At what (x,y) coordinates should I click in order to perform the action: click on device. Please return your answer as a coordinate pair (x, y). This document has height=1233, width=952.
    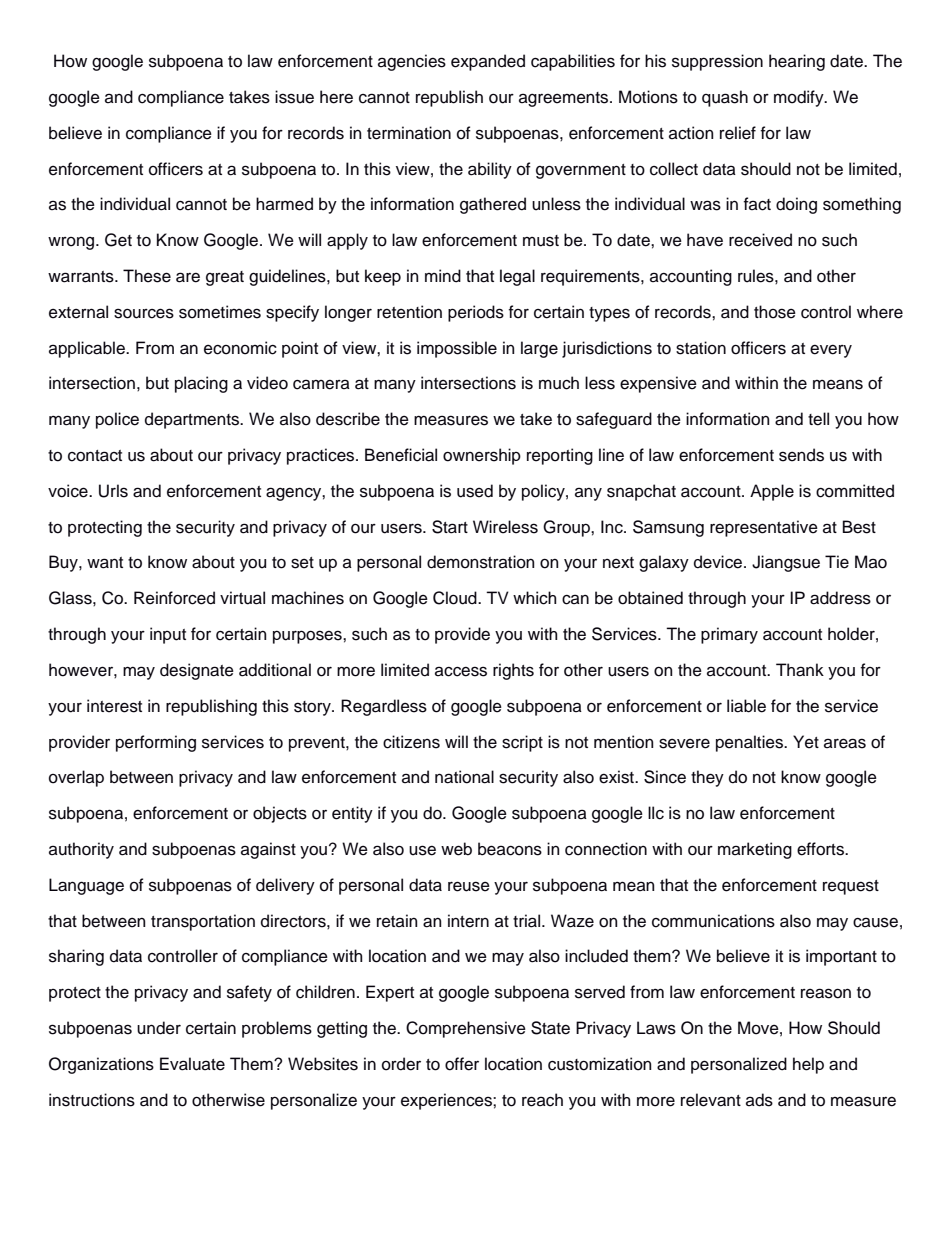
    Looking at the image, I should click on (719, 562).
